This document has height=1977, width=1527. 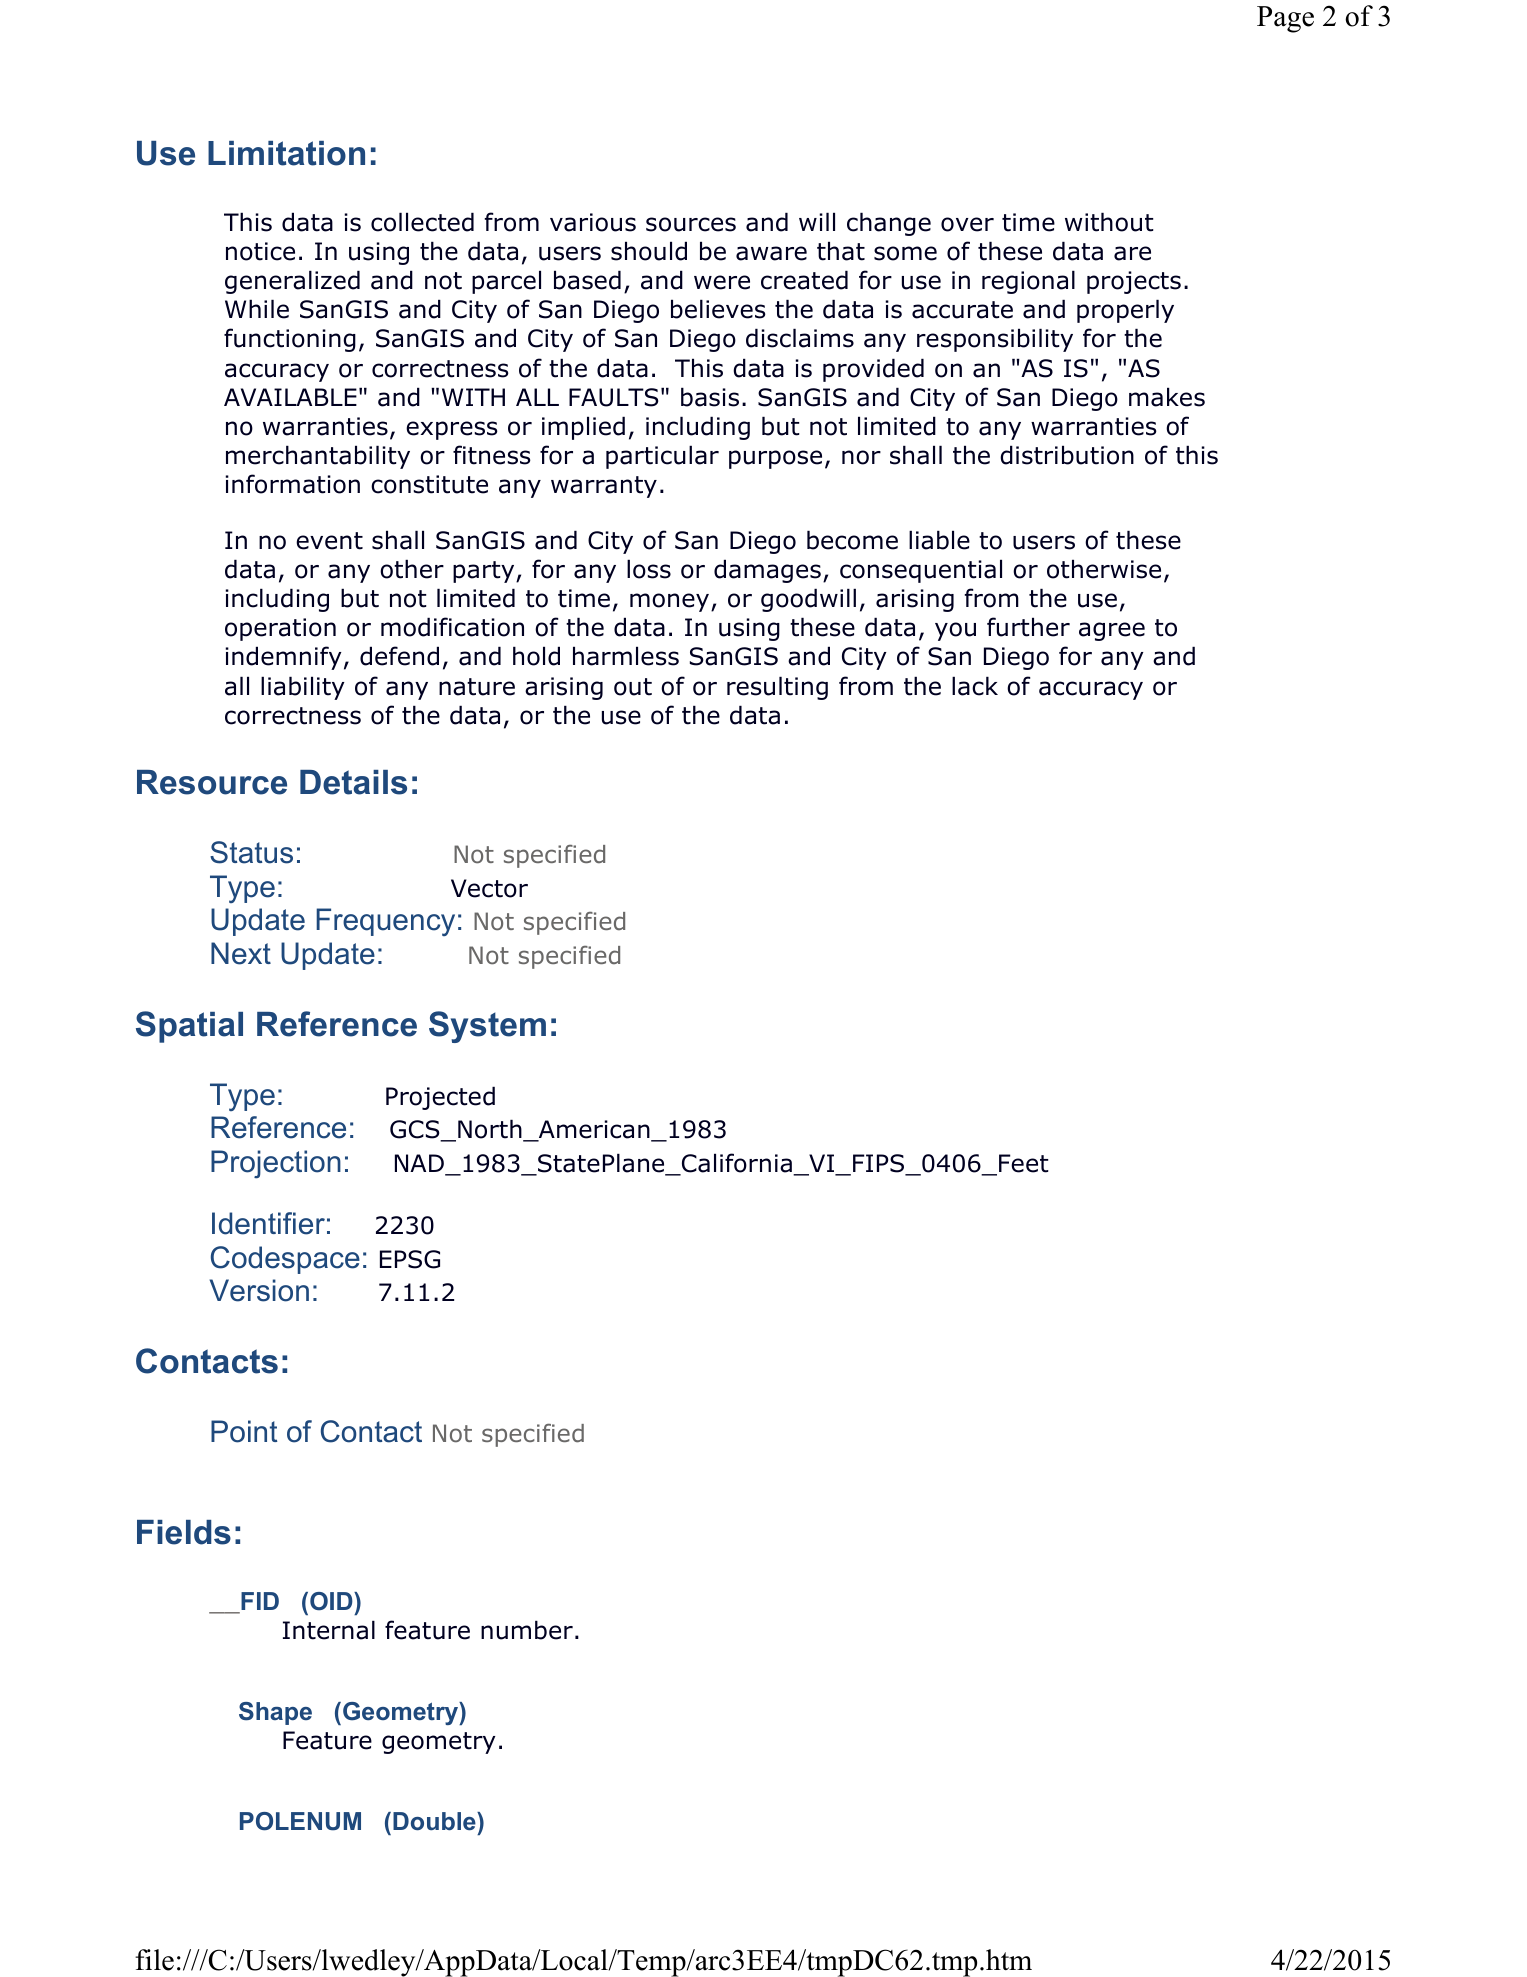 I want to click on purpose, so click(x=775, y=459).
